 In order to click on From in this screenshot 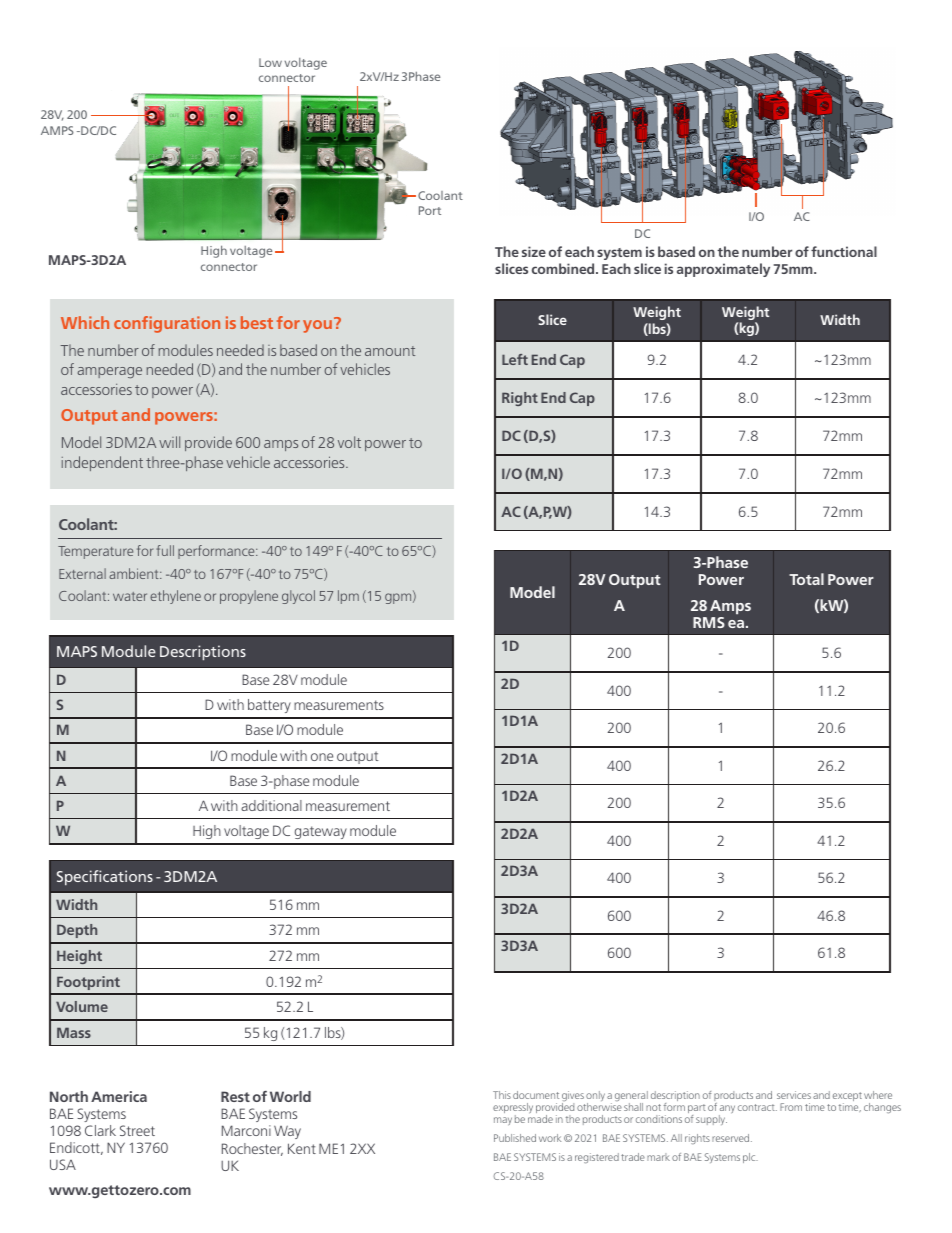, I will do `click(791, 1107)`.
